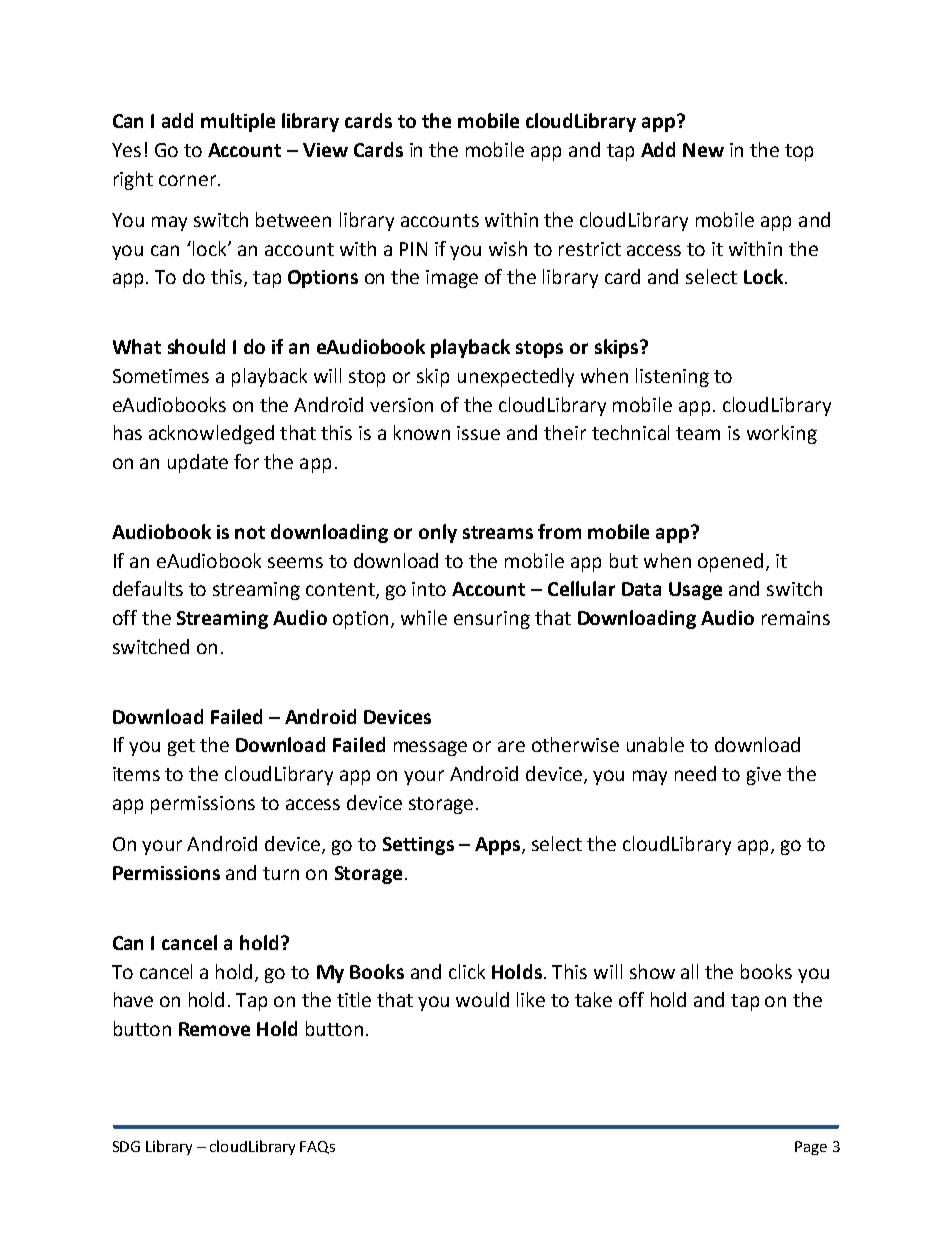 The width and height of the image is (952, 1233). What do you see at coordinates (126, 1146) in the image?
I see `SDG` at bounding box center [126, 1146].
